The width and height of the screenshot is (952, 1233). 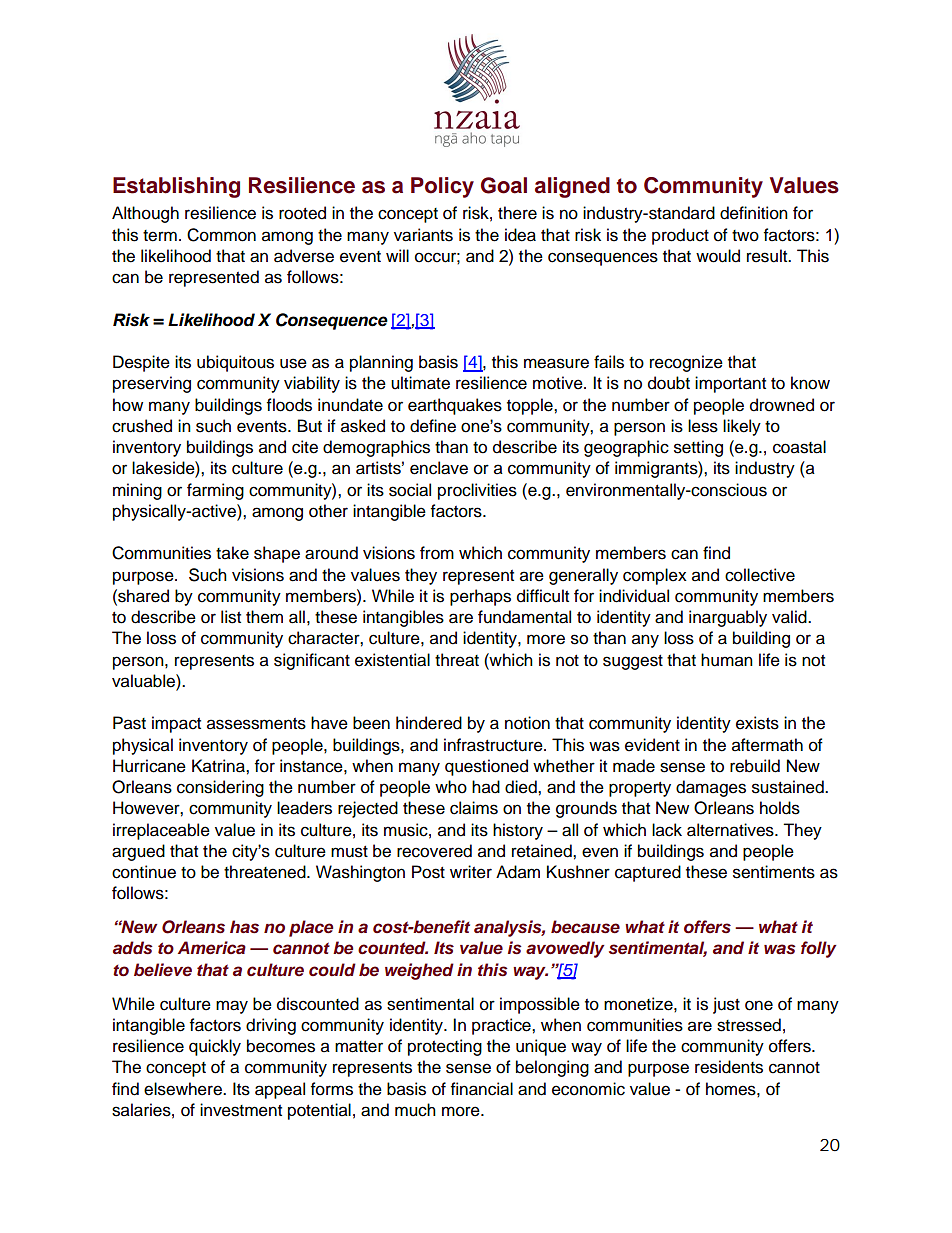 What do you see at coordinates (184, 1089) in the screenshot?
I see `elsewhere` at bounding box center [184, 1089].
